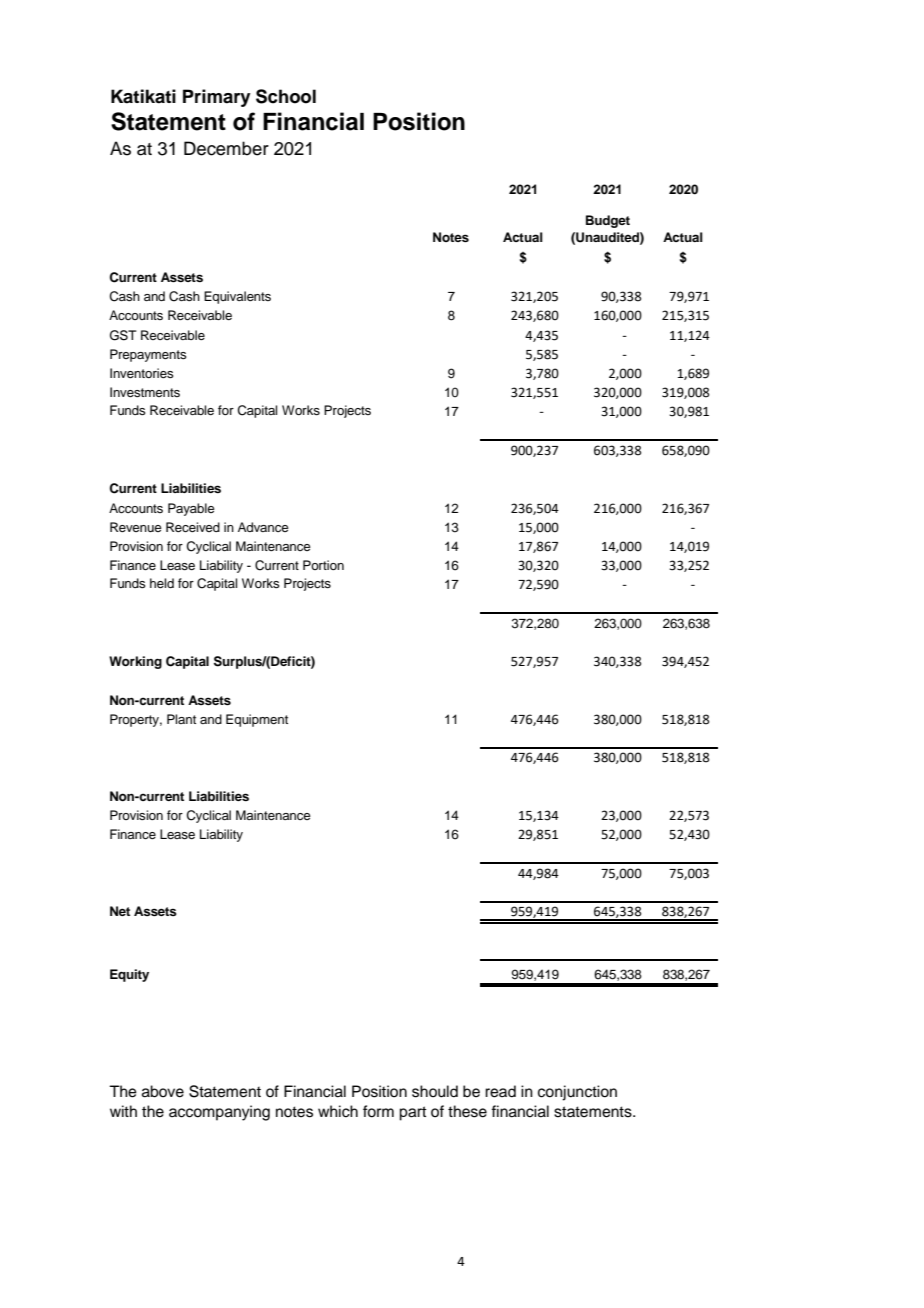 Image resolution: width=924 pixels, height=1308 pixels. What do you see at coordinates (378, 1111) in the screenshot?
I see `form` at bounding box center [378, 1111].
